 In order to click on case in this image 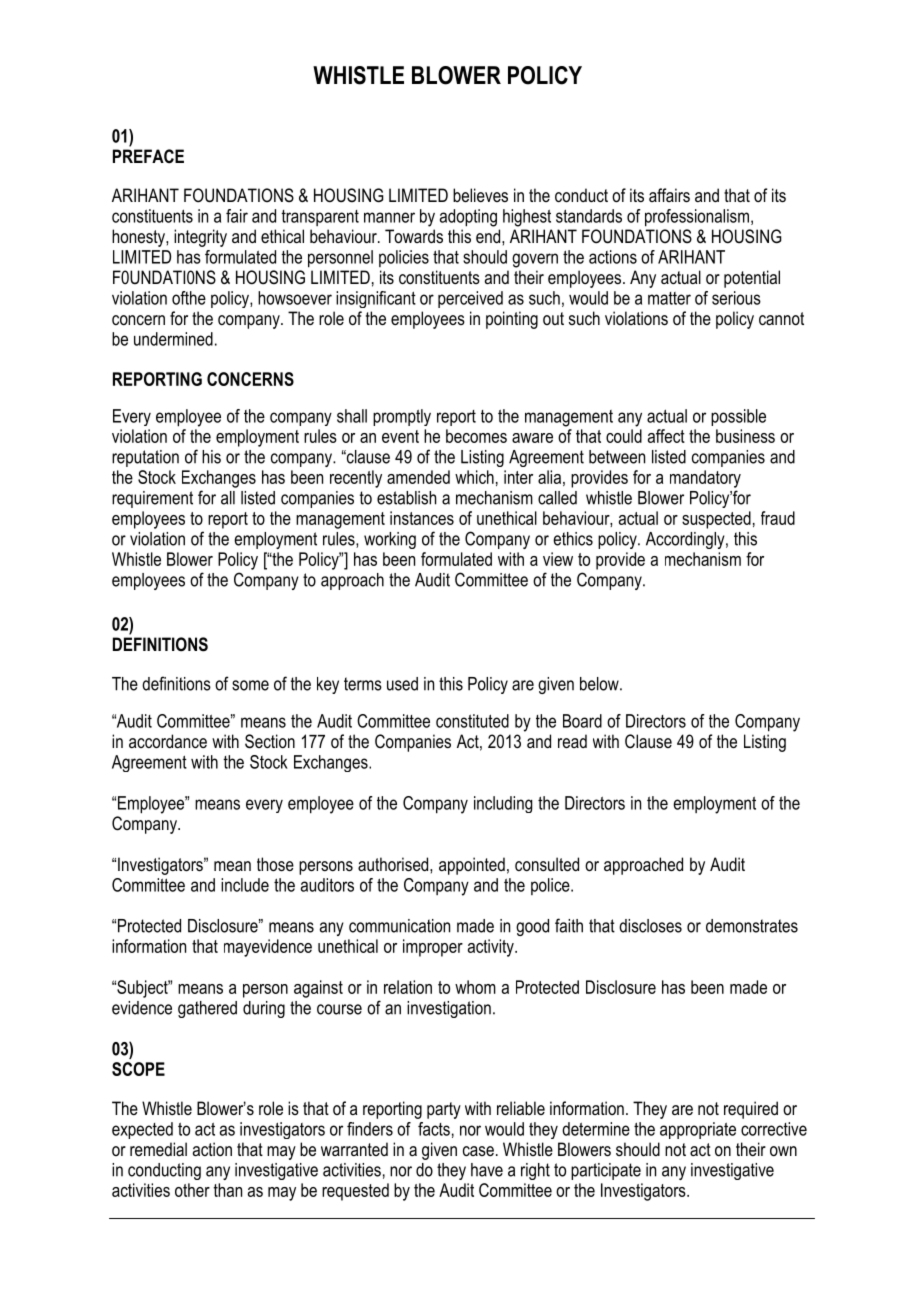, I will do `click(478, 1151)`.
